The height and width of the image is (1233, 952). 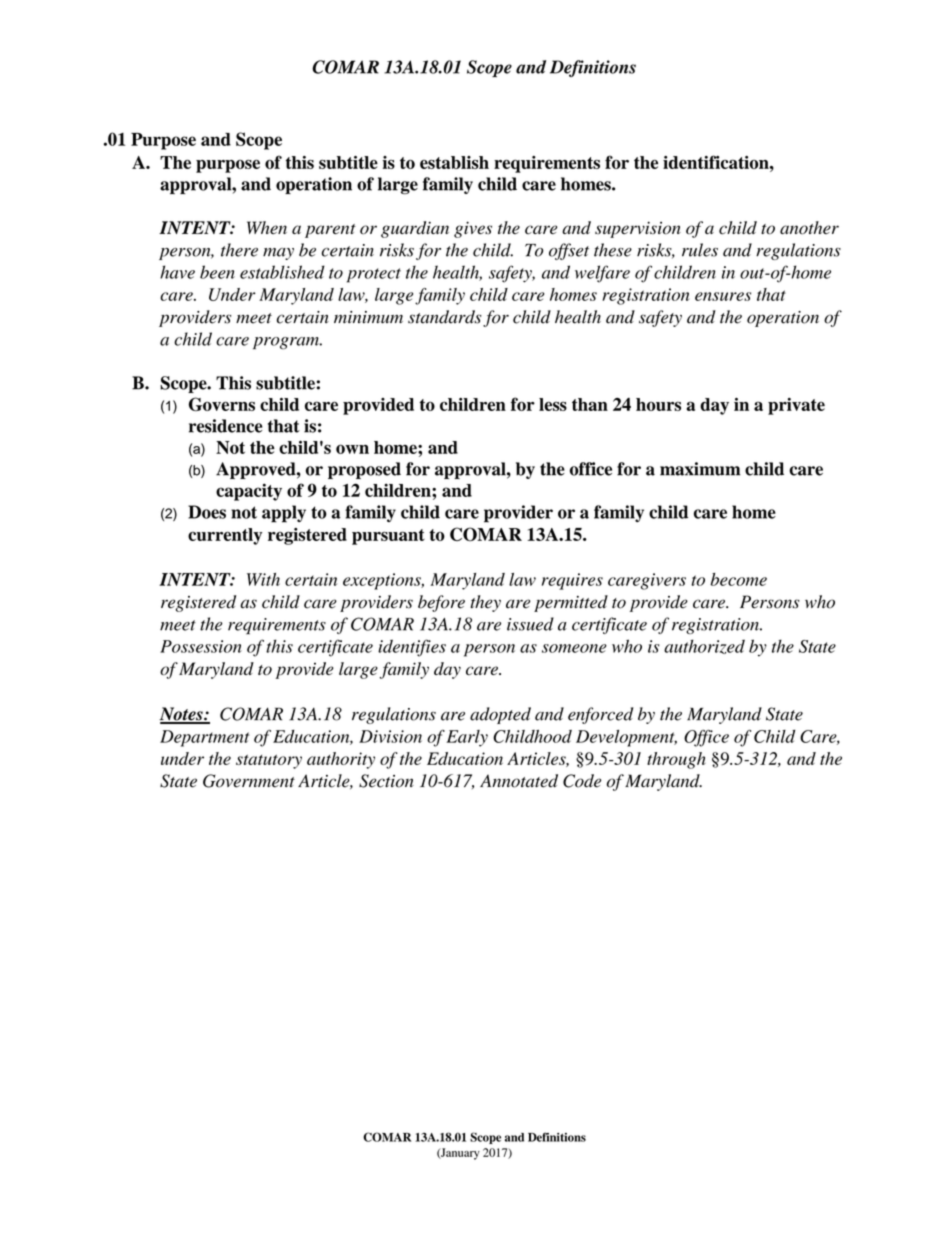 What do you see at coordinates (700, 469) in the image?
I see `maximum` at bounding box center [700, 469].
